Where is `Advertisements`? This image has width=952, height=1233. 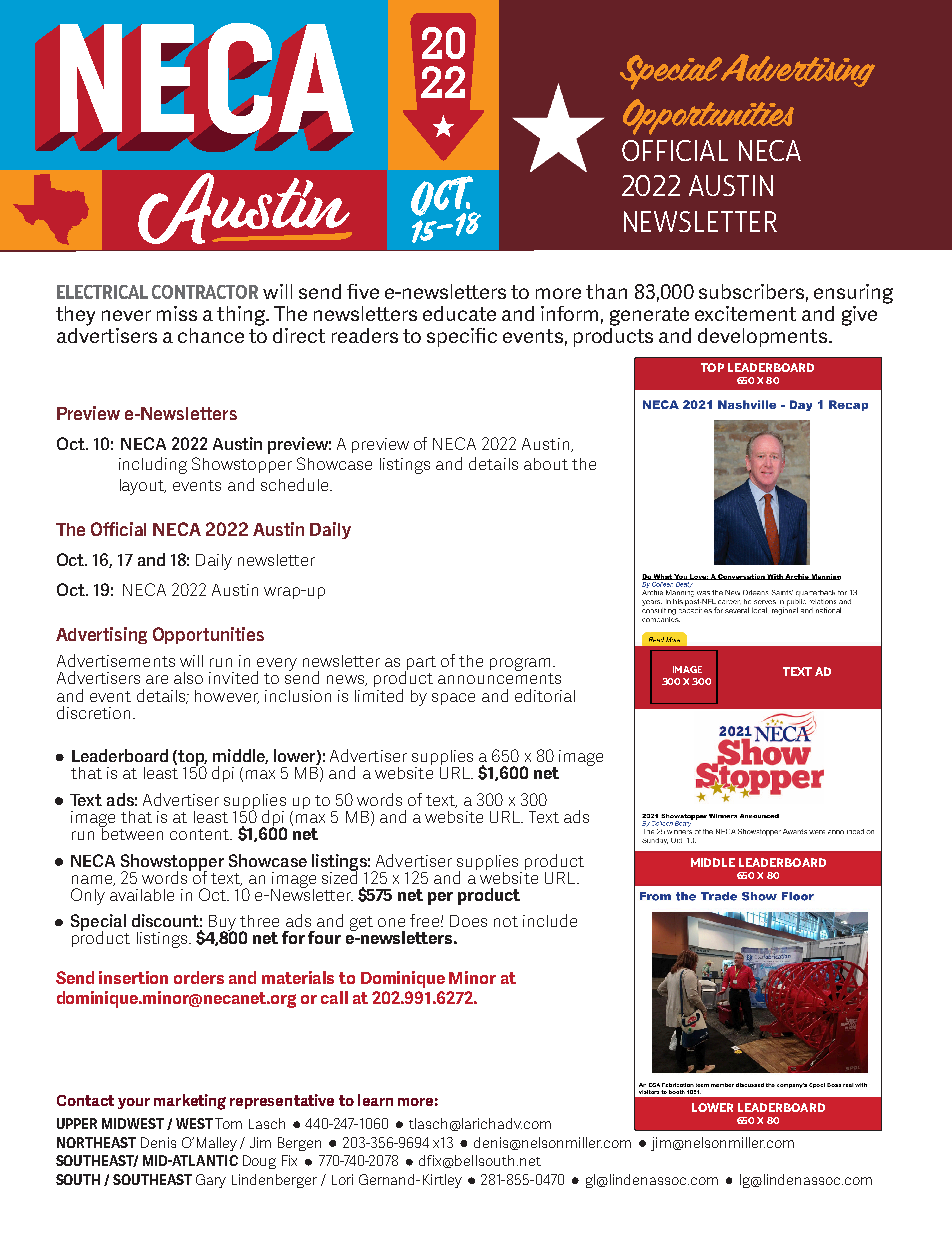 Advertisements is located at coordinates (116, 660).
